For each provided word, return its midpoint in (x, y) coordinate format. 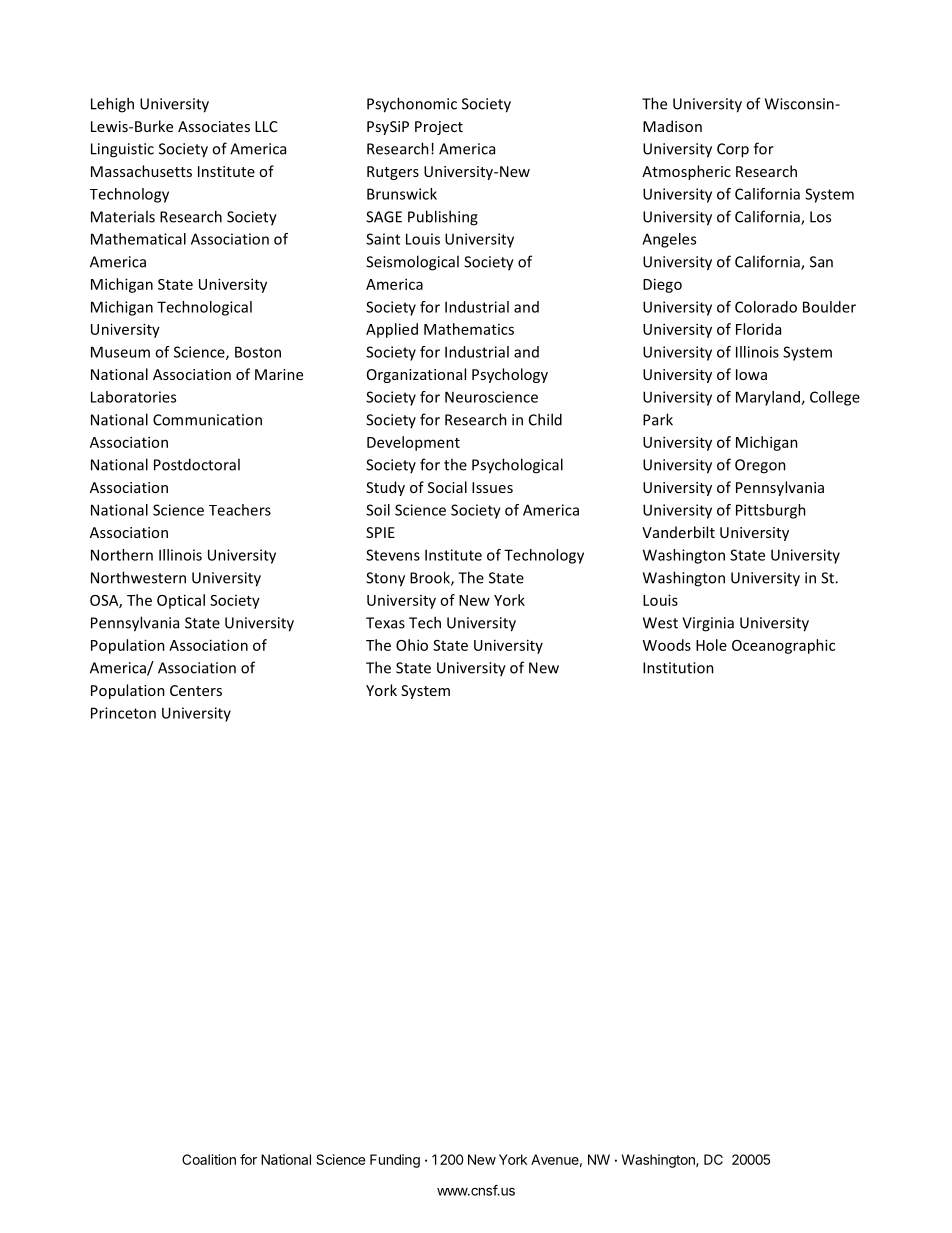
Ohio (412, 645)
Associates (214, 126)
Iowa (751, 374)
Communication (207, 420)
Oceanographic (783, 646)
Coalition (209, 1159)
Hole (711, 645)
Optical (181, 601)
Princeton (123, 713)
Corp (733, 150)
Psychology (510, 375)
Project (439, 128)
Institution (678, 668)
